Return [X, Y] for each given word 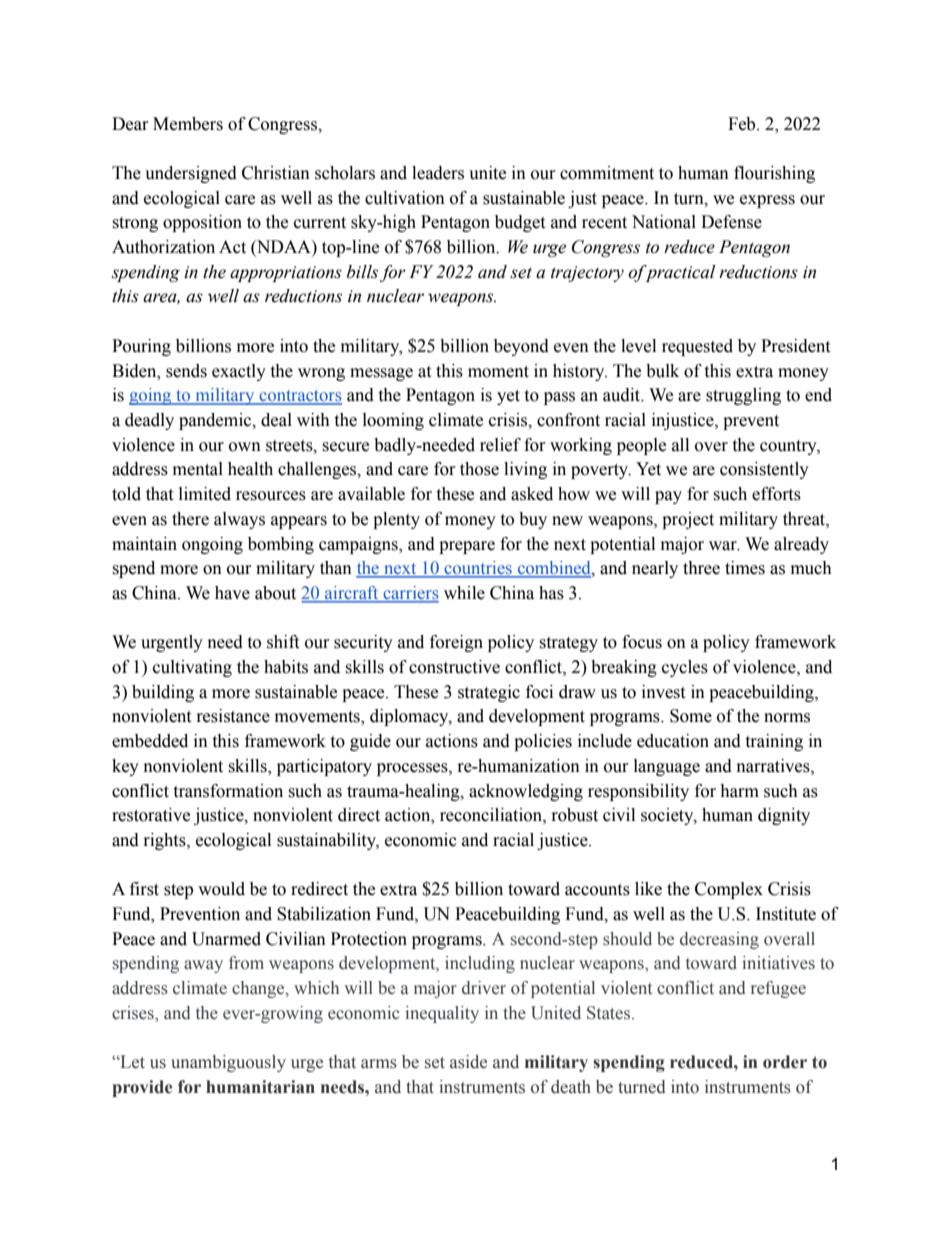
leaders [438, 173]
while [464, 593]
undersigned [191, 174]
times [745, 568]
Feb [743, 124]
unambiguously [228, 1063]
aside [468, 1062]
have [232, 593]
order [785, 1062]
